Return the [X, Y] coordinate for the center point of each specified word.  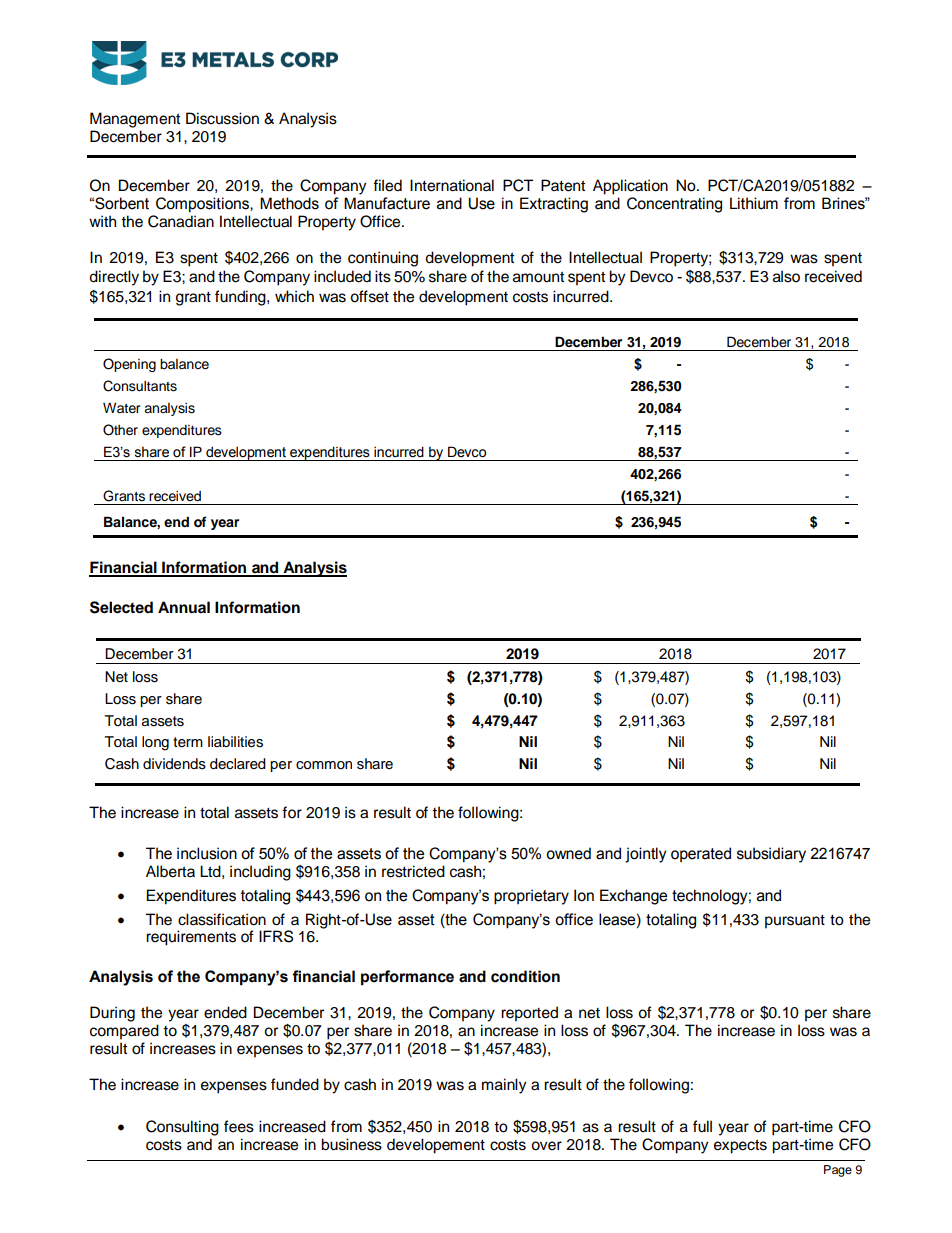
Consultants [140, 386]
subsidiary [771, 855]
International [452, 185]
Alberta [170, 871]
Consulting [182, 1128]
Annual [184, 607]
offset [369, 296]
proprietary [531, 897]
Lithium [754, 203]
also [786, 276]
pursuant [795, 922]
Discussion [222, 118]
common [324, 765]
